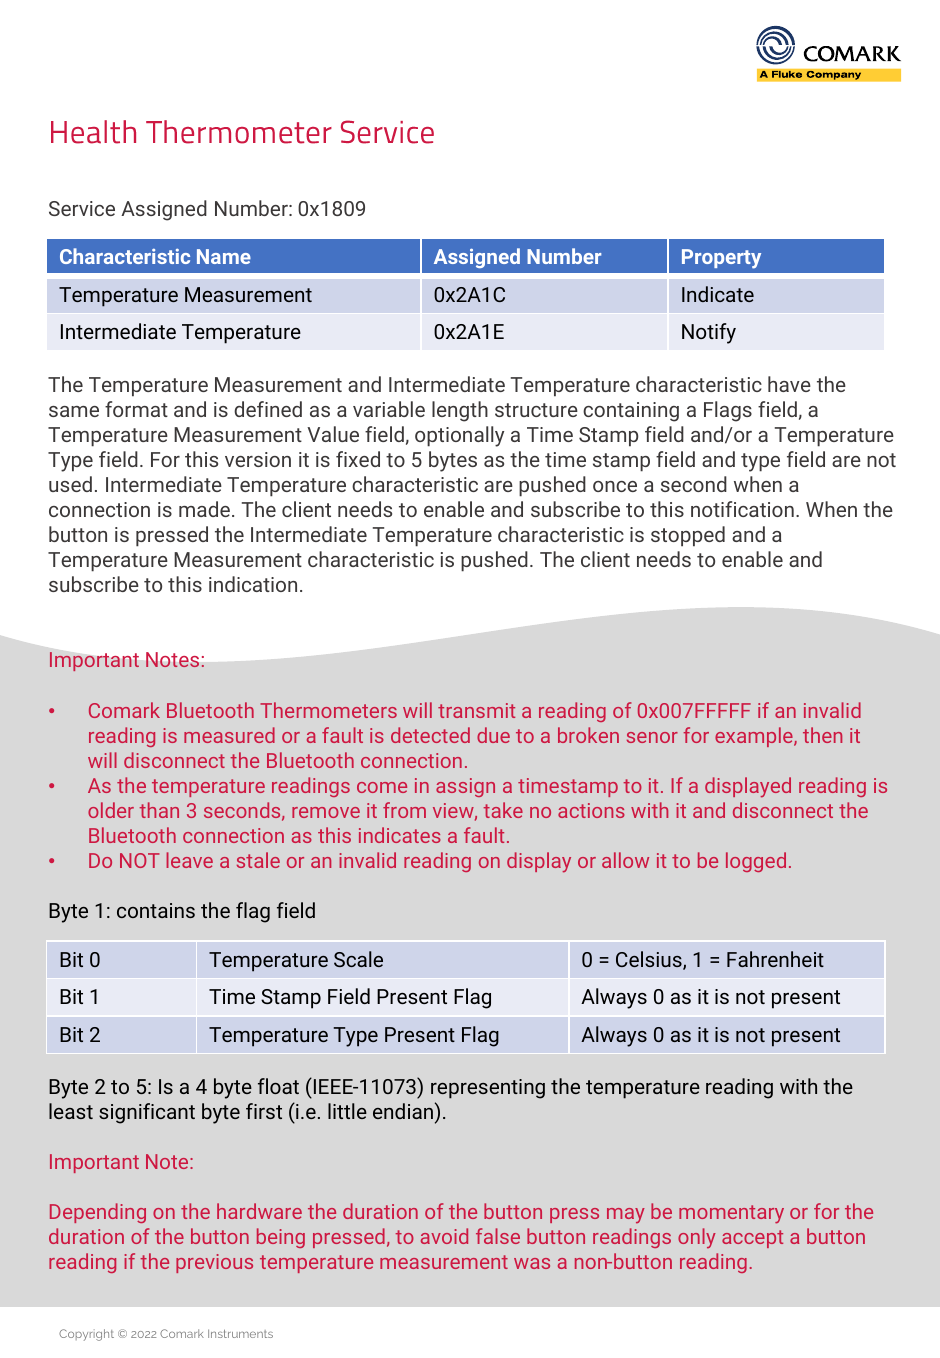 The height and width of the document is (1358, 940). I want to click on transmit, so click(476, 710).
